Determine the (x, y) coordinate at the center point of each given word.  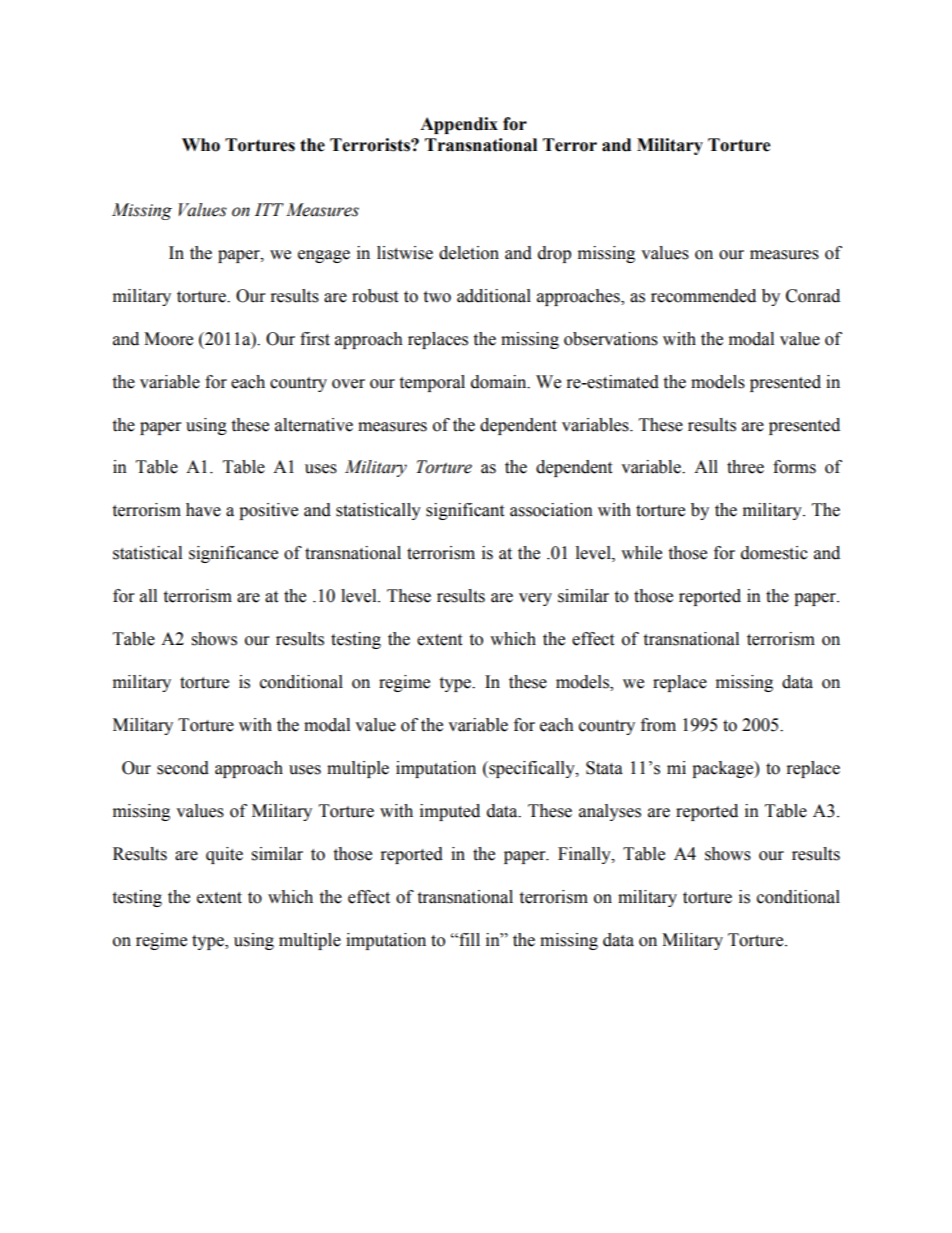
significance (233, 554)
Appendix (459, 125)
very (535, 599)
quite (224, 855)
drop (554, 254)
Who (201, 145)
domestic (774, 553)
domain (500, 382)
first (315, 339)
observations (611, 339)
